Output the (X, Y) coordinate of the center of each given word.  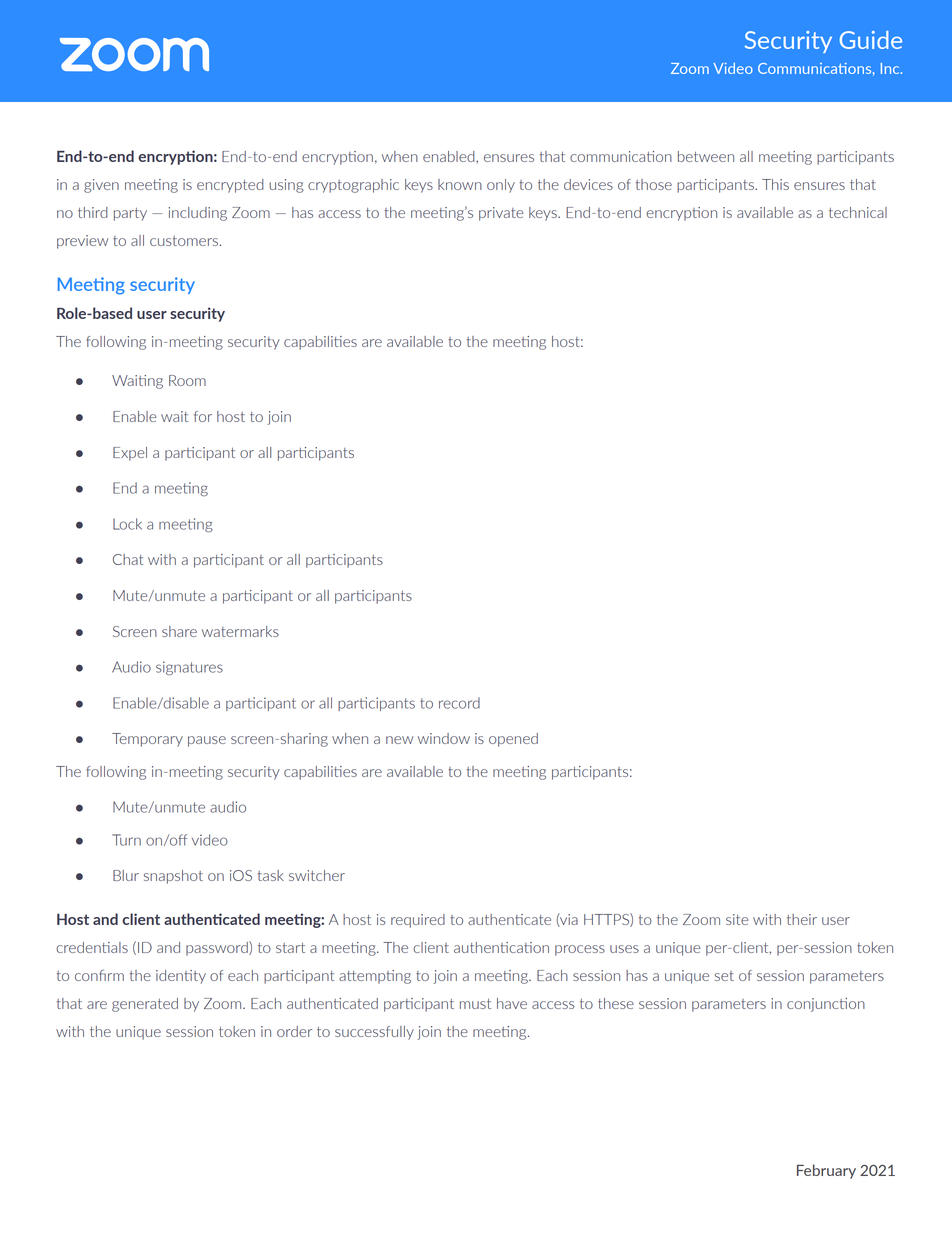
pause (207, 741)
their (802, 919)
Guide (871, 40)
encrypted (230, 186)
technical (858, 212)
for (203, 416)
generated (145, 1005)
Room (187, 380)
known (460, 184)
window (444, 738)
